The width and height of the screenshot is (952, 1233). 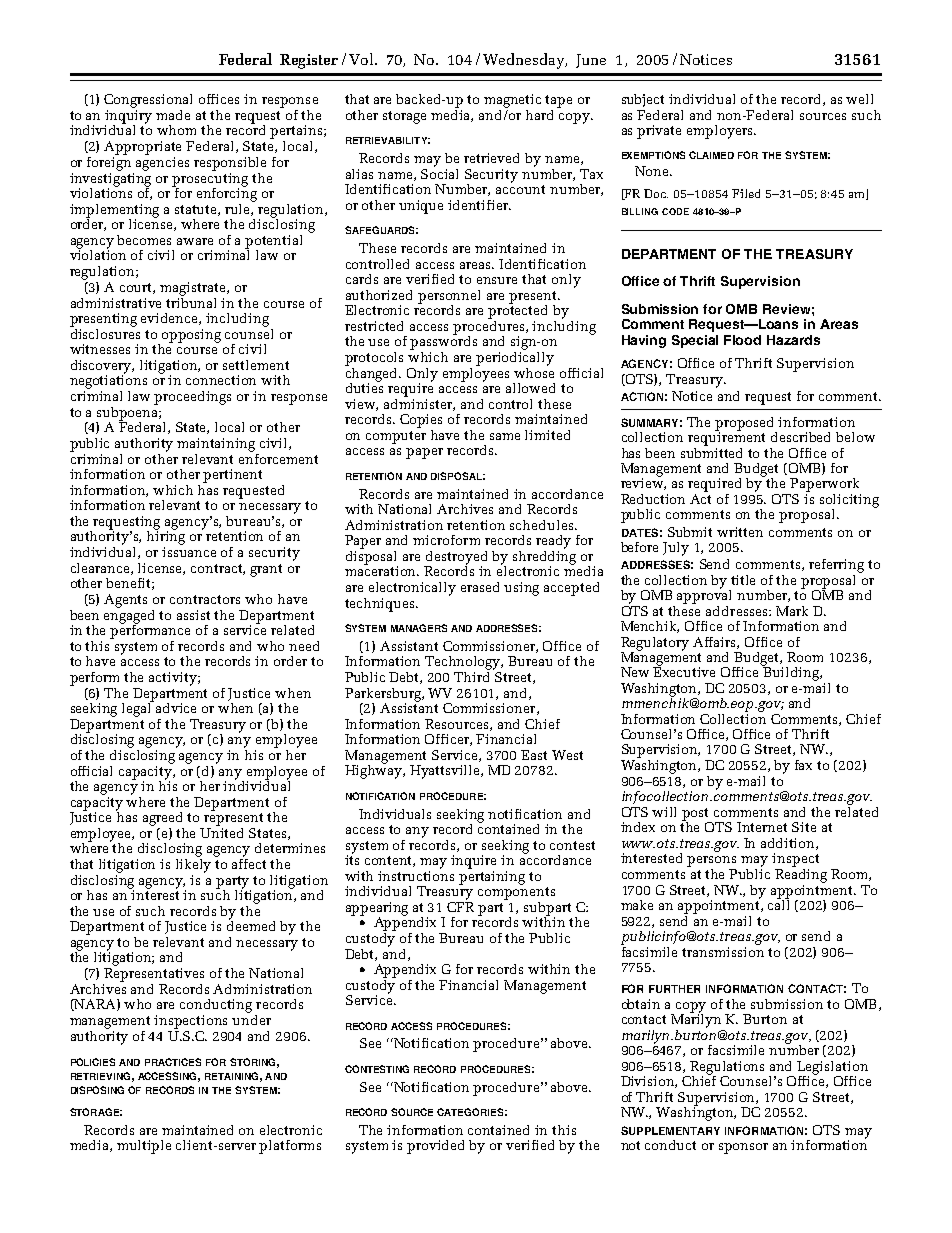 I want to click on employers, so click(x=721, y=132).
